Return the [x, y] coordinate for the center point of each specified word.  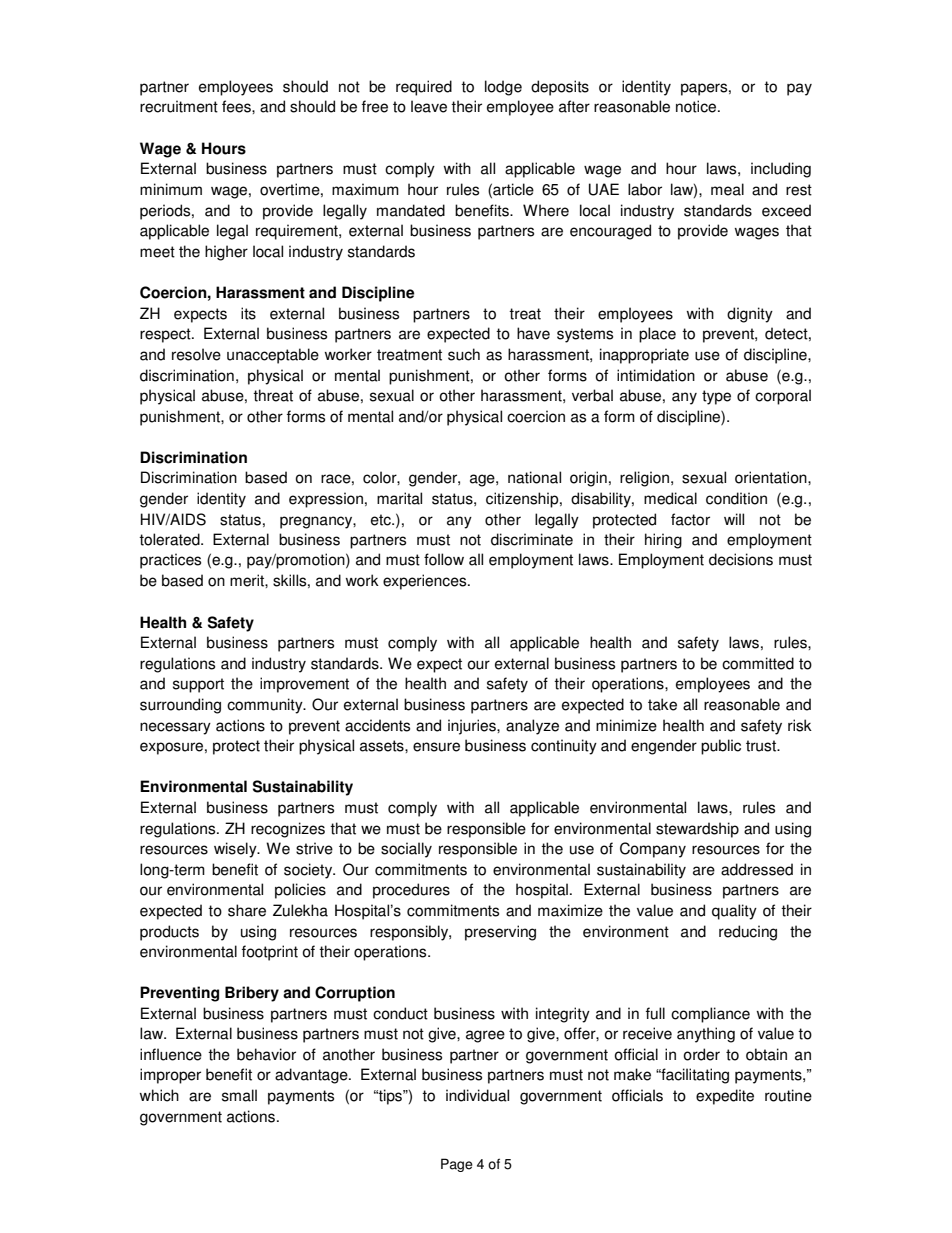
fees [237, 106]
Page [457, 1165]
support [198, 685]
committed [758, 663]
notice [697, 106]
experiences [426, 582]
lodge [503, 88]
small [239, 1095]
